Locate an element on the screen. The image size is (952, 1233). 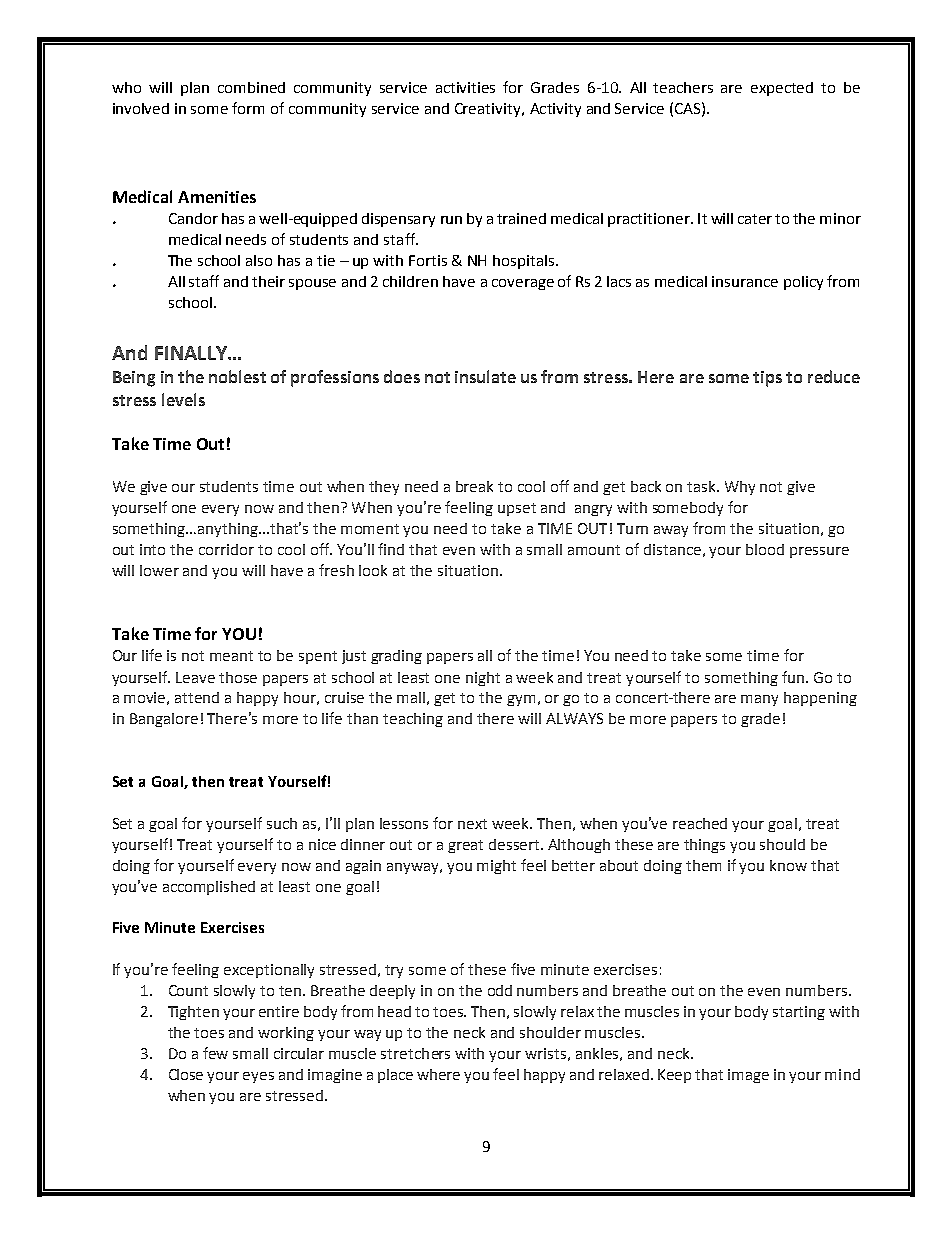
many is located at coordinates (759, 700).
